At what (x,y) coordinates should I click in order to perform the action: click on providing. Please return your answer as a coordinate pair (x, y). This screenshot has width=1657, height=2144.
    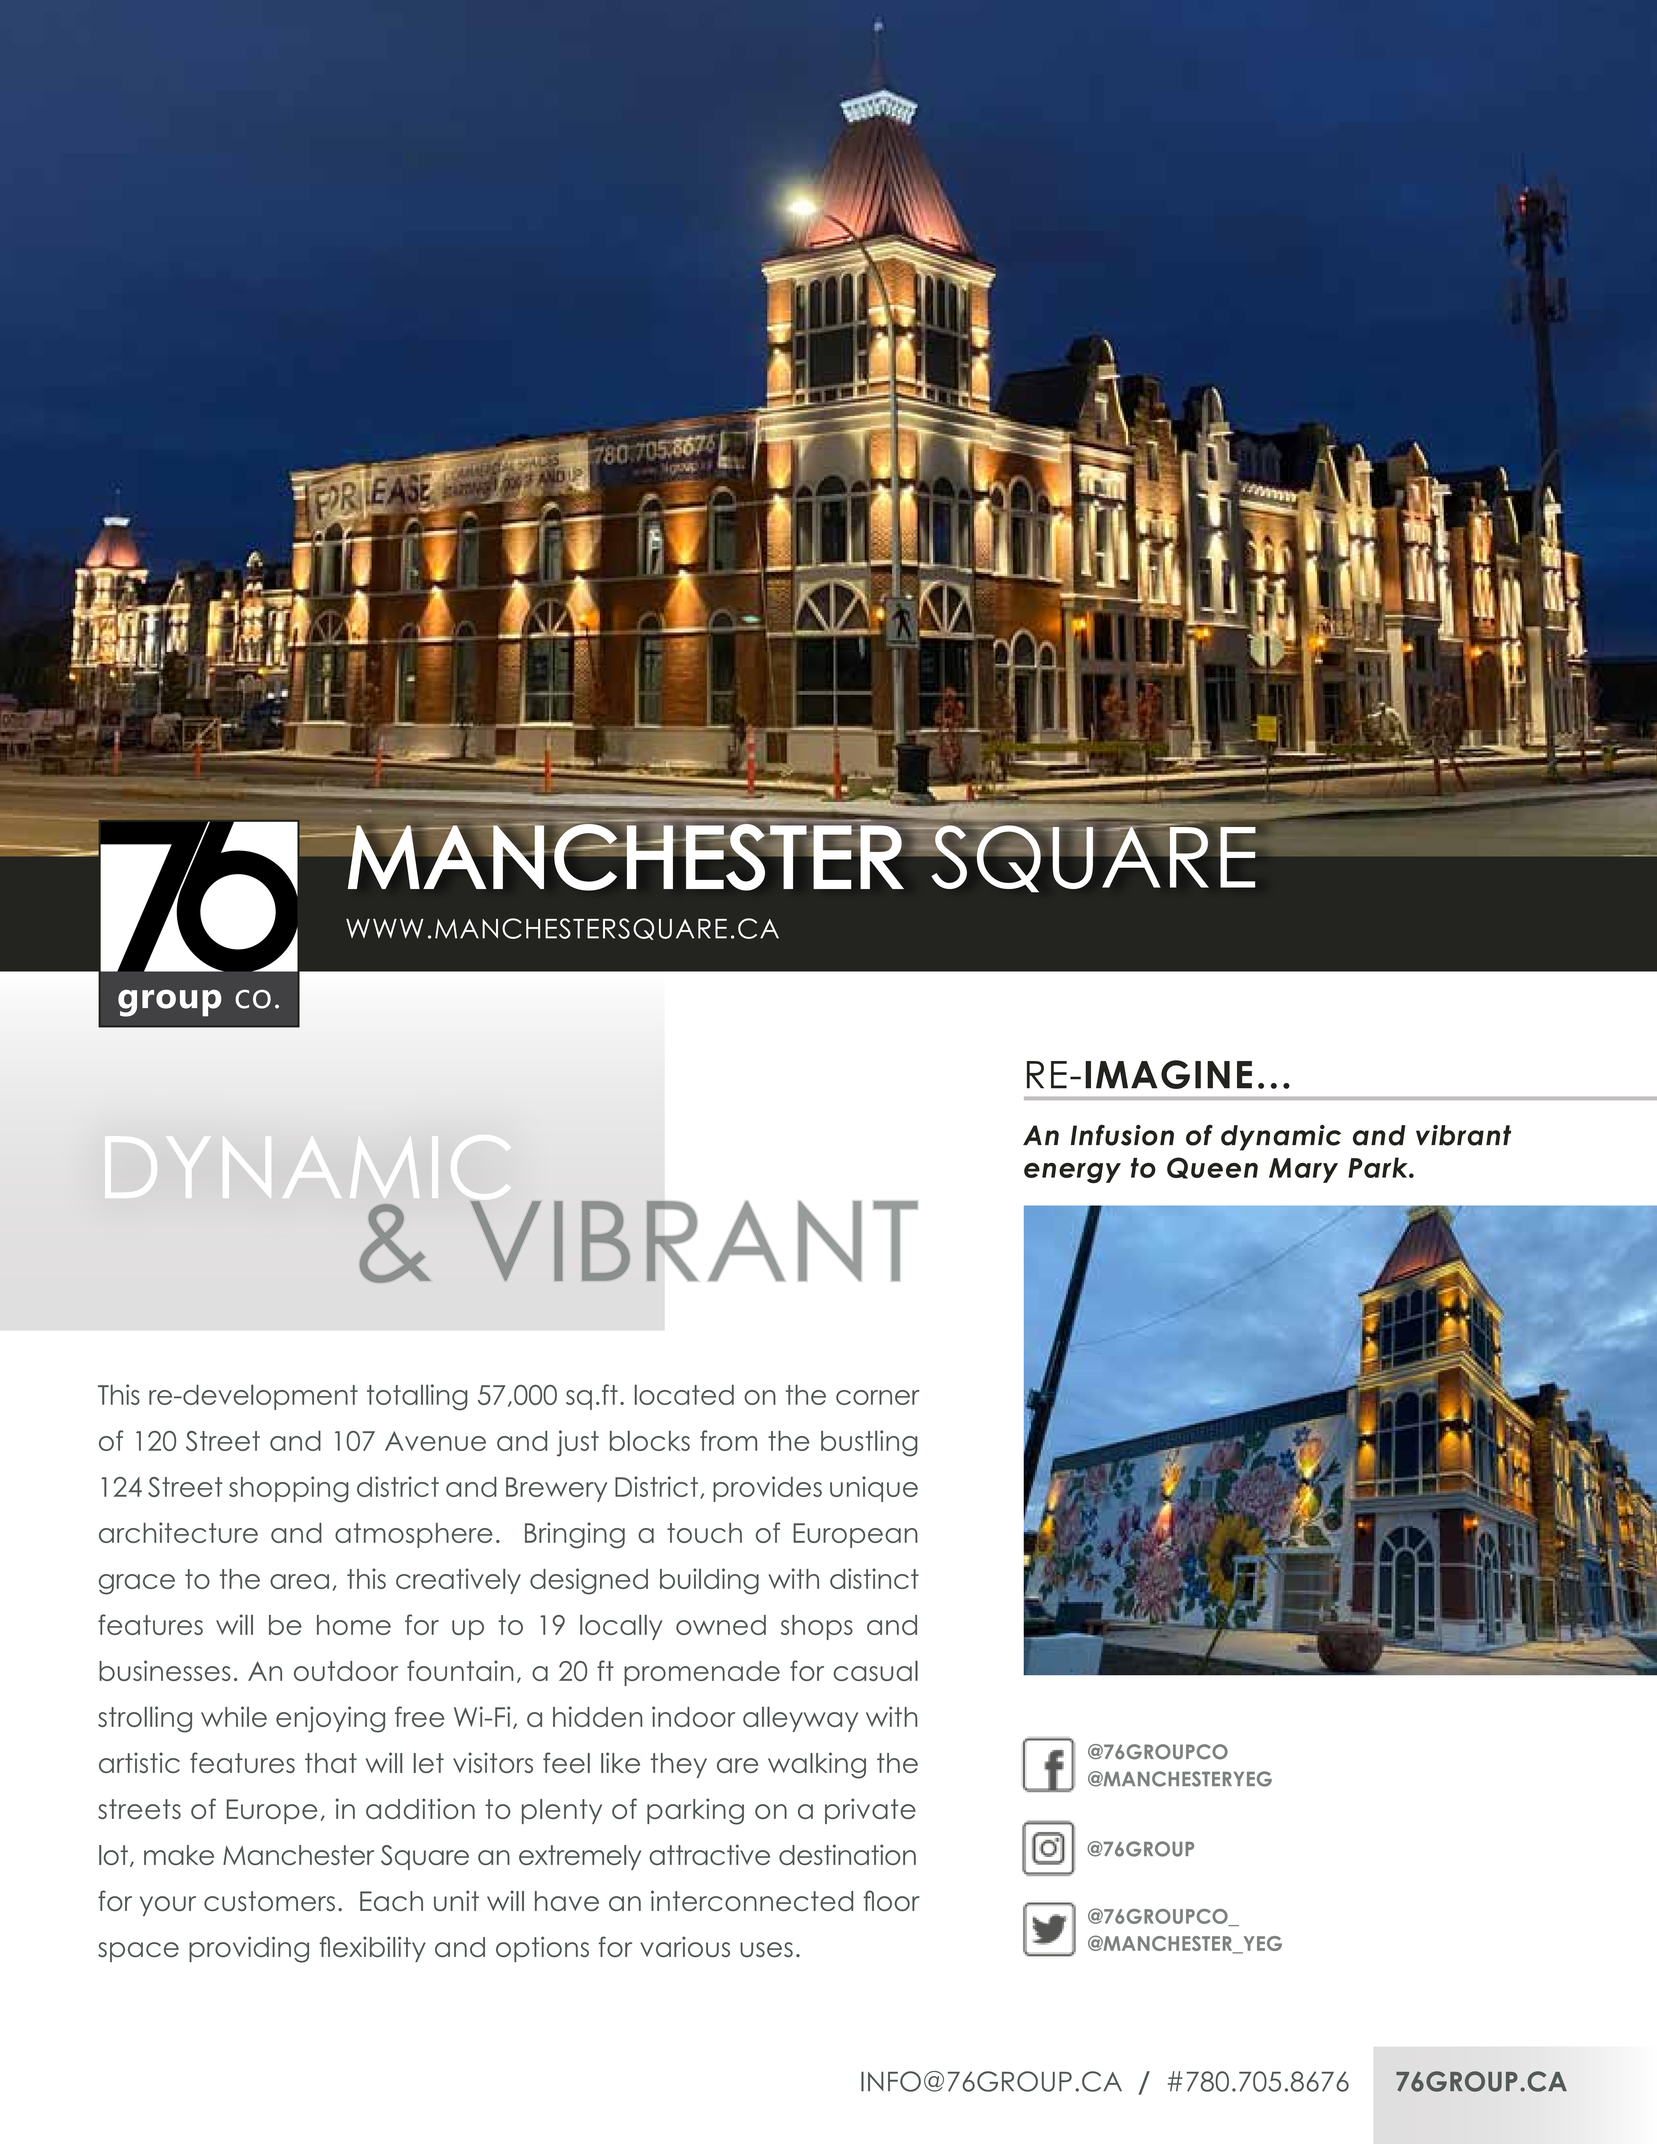
    Looking at the image, I should click on (249, 1949).
